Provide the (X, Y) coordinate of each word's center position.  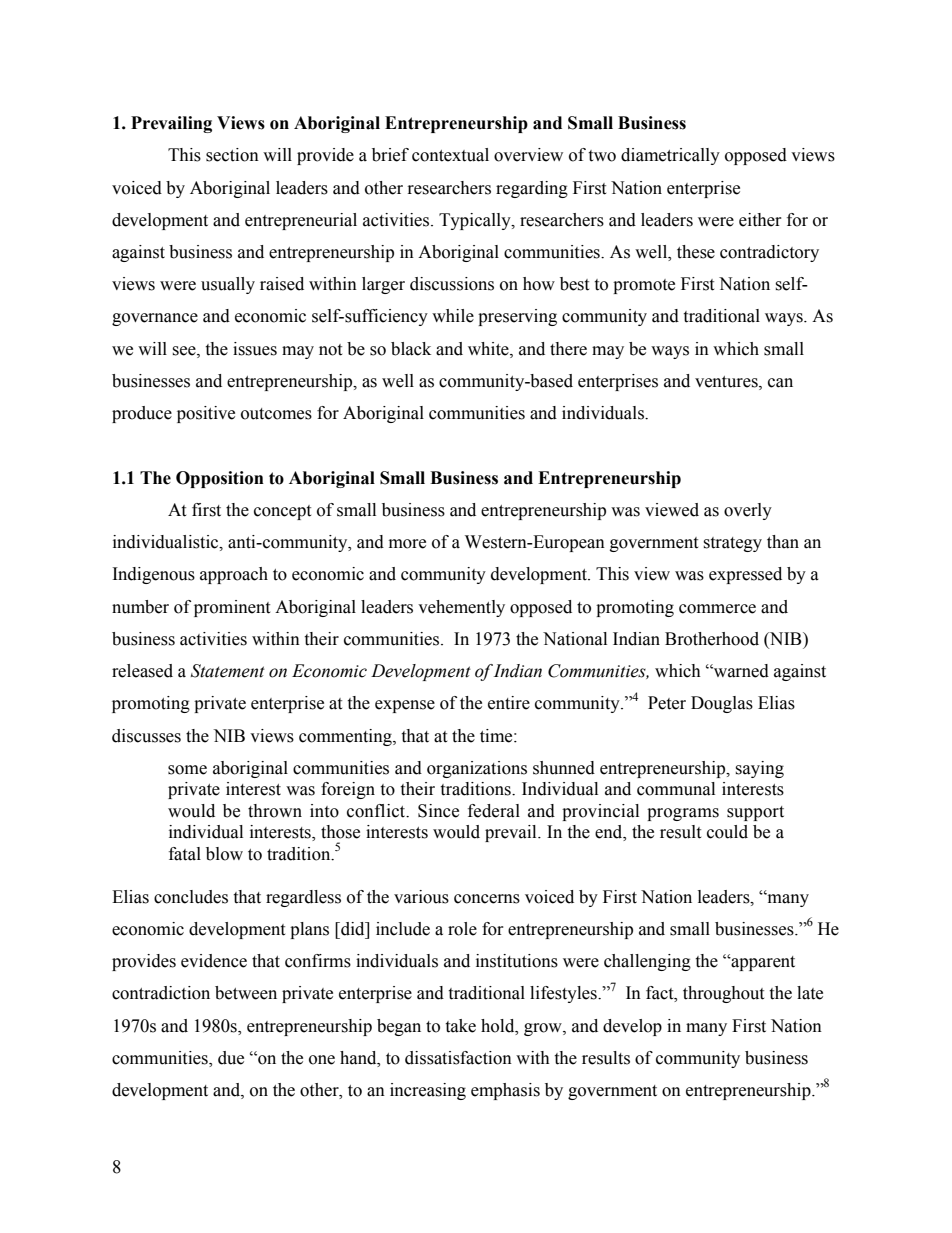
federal (494, 811)
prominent (232, 608)
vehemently (461, 608)
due (231, 1058)
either (760, 220)
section (232, 155)
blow (224, 854)
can (780, 383)
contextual (450, 155)
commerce (717, 609)
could (727, 832)
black (411, 349)
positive (206, 414)
